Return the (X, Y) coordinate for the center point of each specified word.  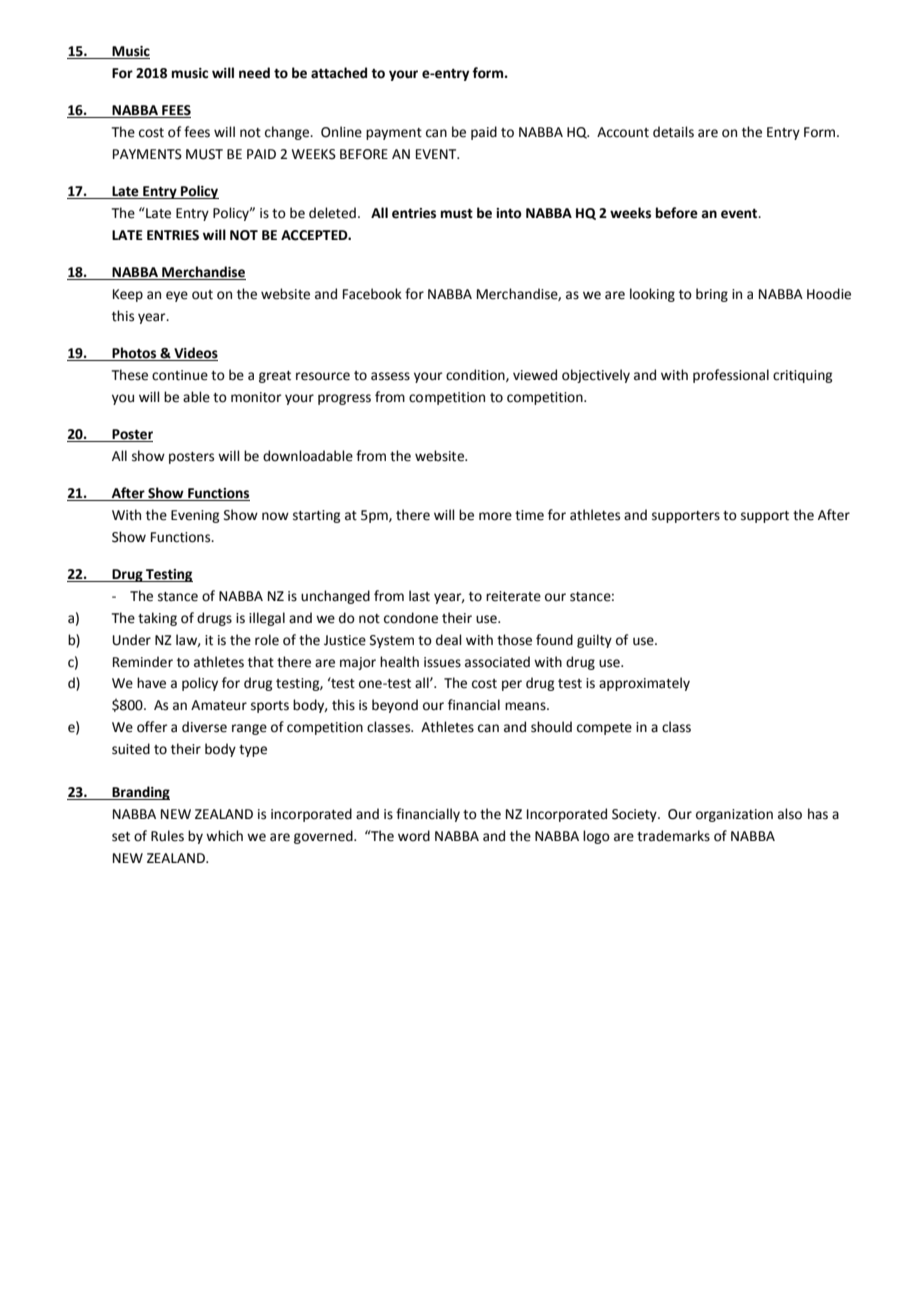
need (254, 73)
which (224, 836)
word (414, 836)
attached (339, 73)
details (673, 132)
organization (734, 815)
